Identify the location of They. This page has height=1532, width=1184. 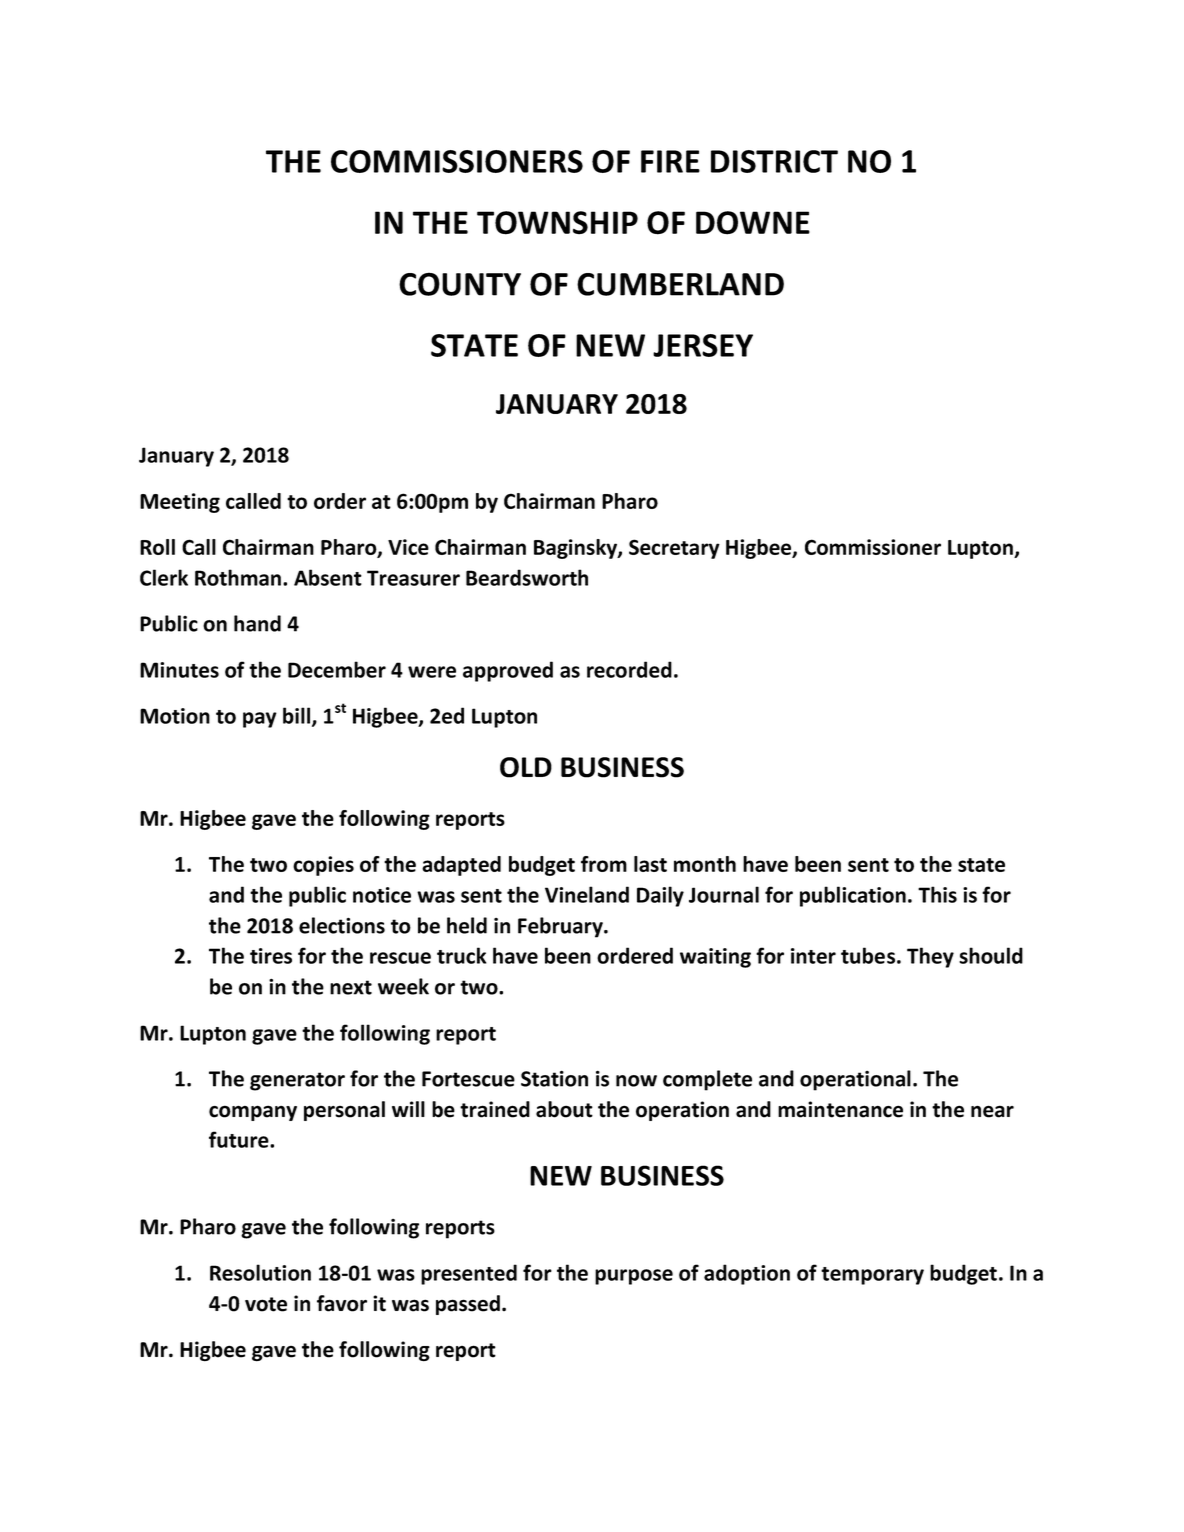
(930, 957).
